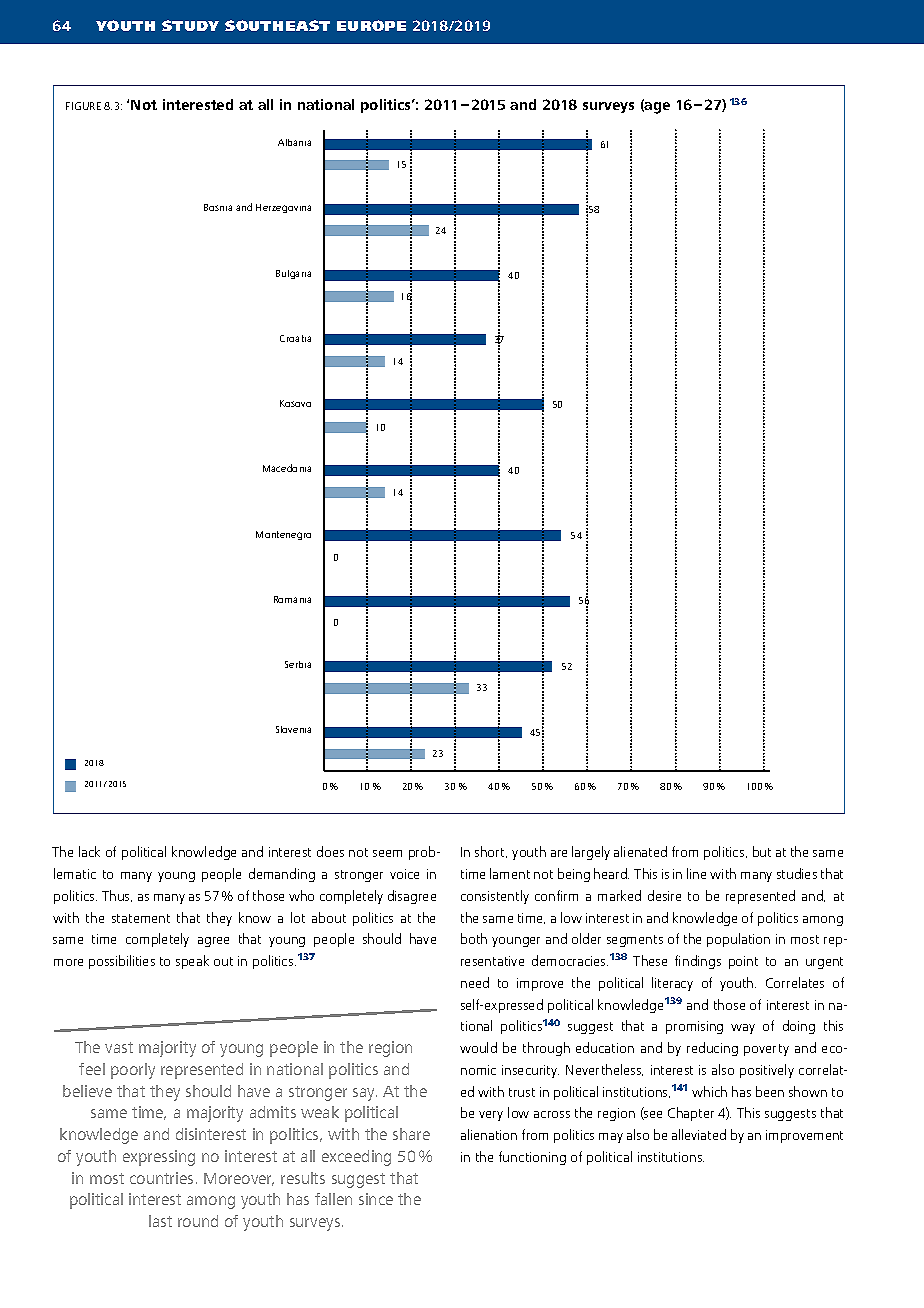  I want to click on Croatia, so click(295, 338).
